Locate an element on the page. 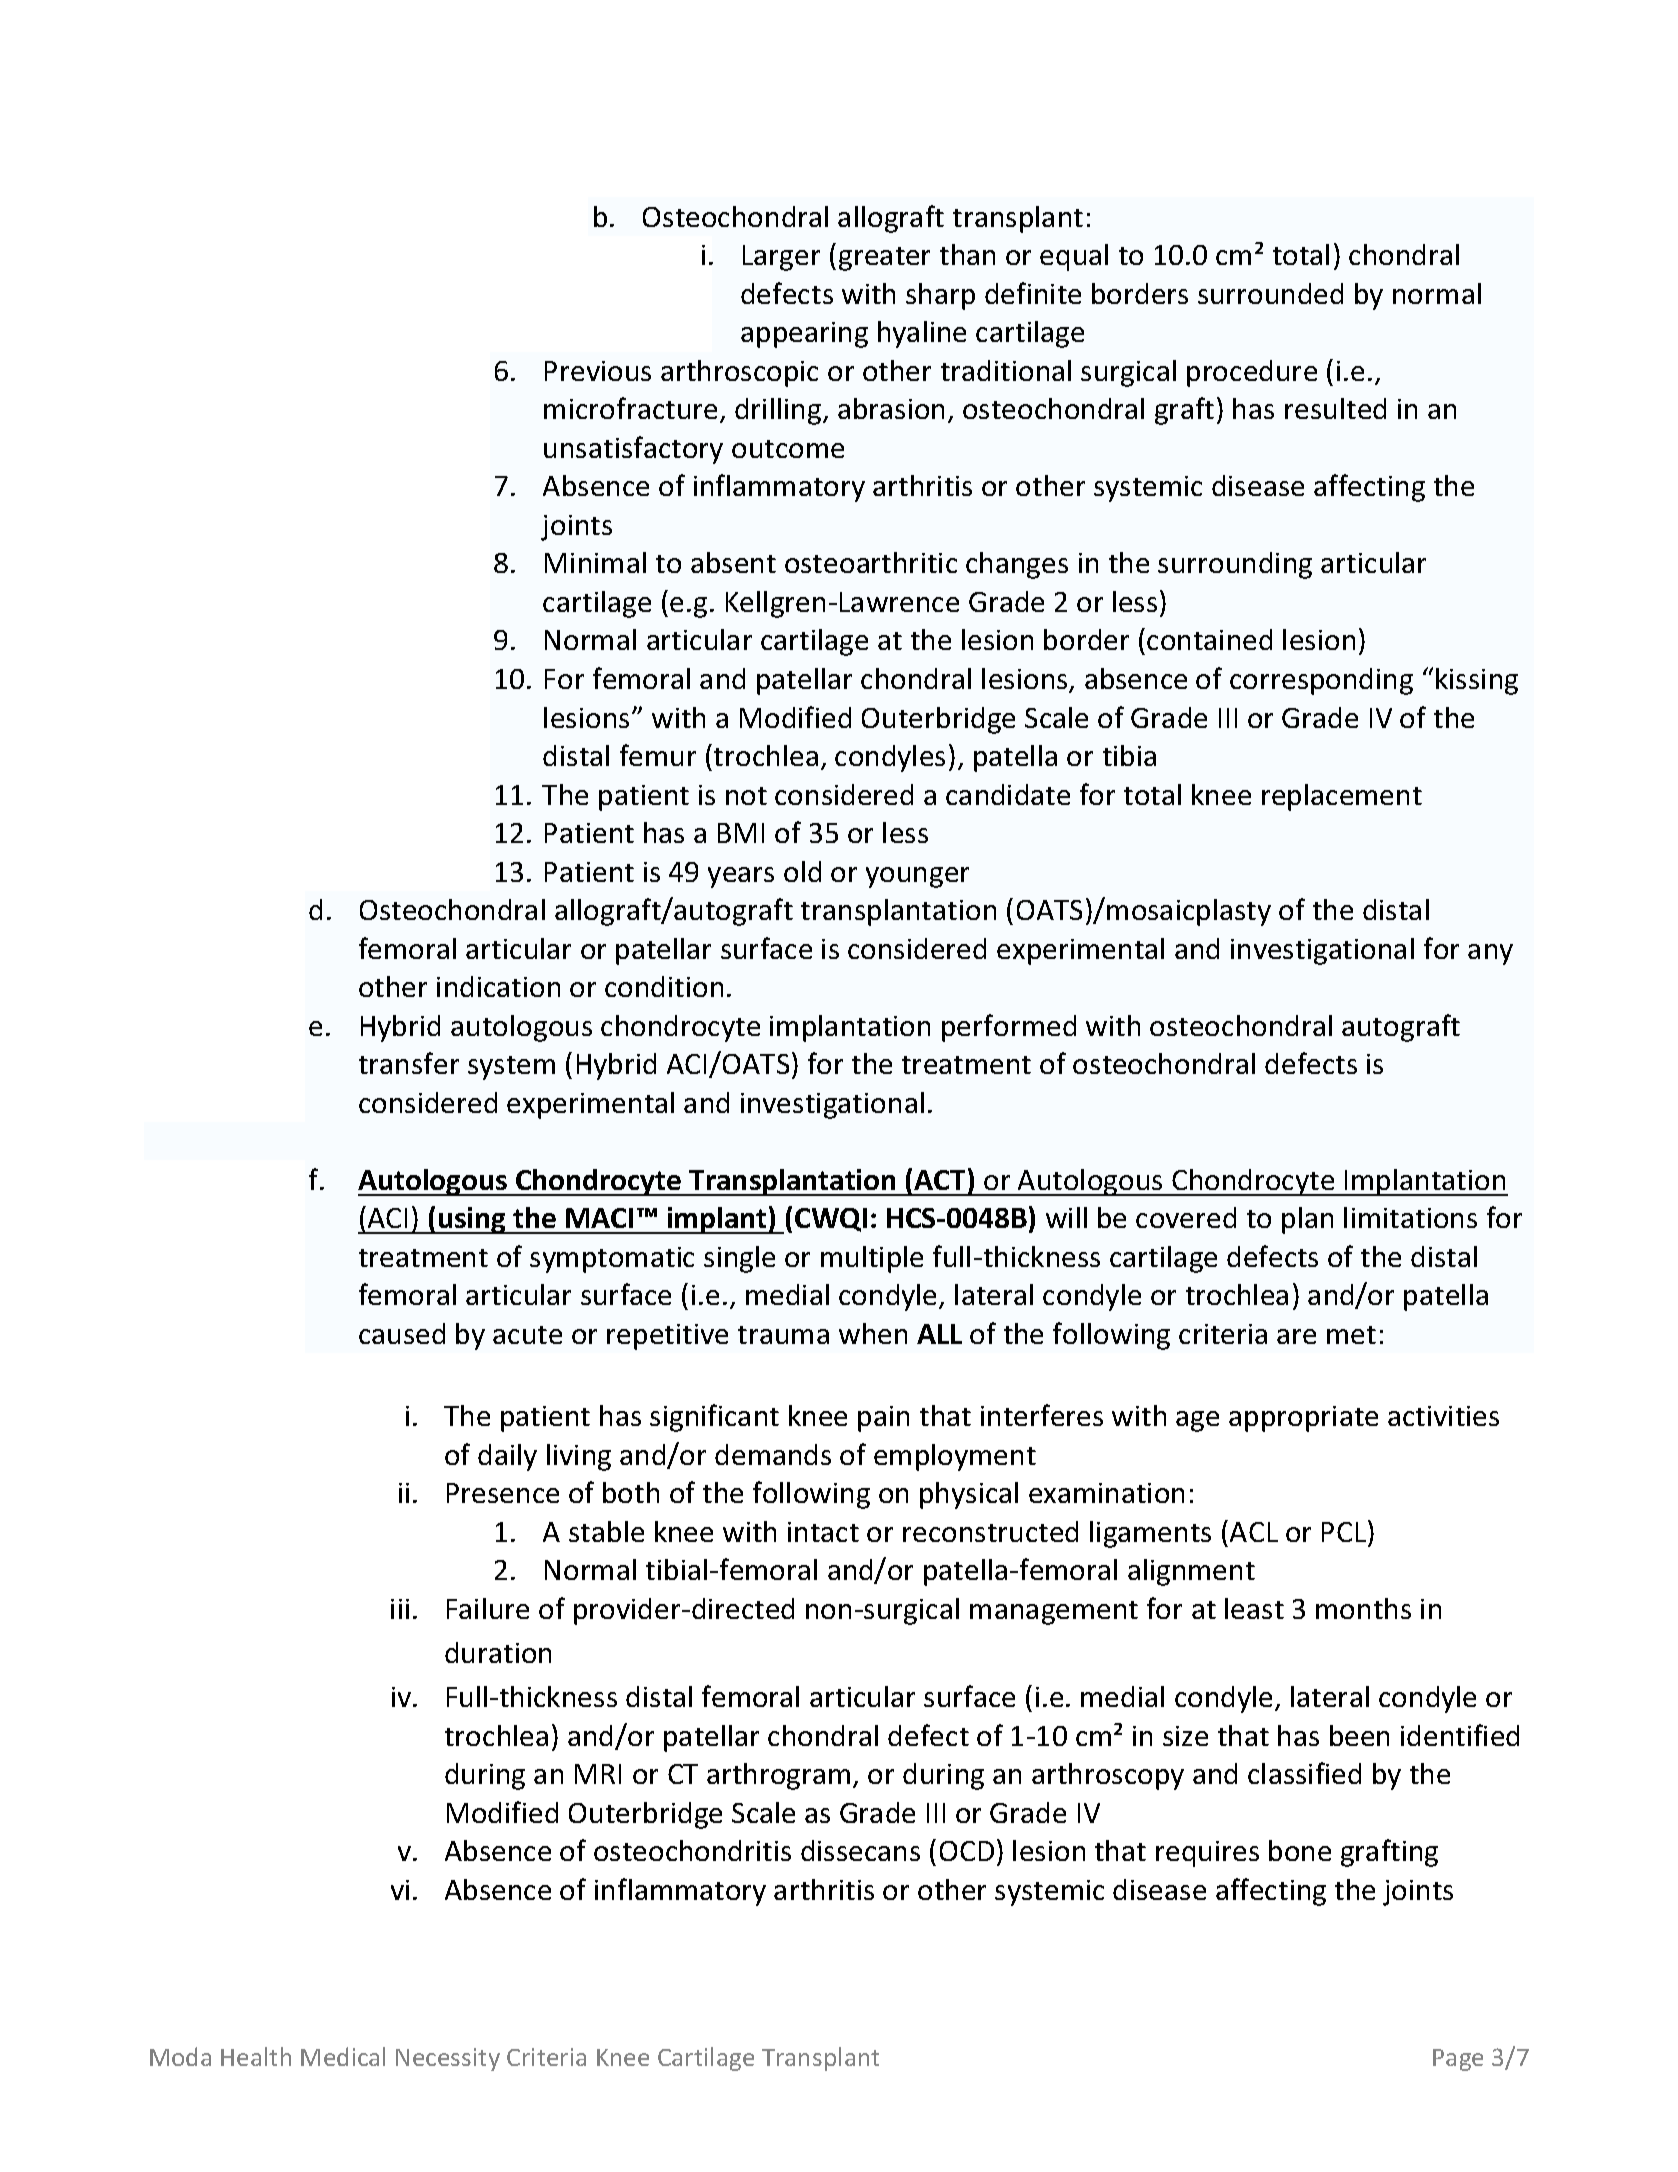 The image size is (1678, 2172). daily is located at coordinates (507, 1457).
